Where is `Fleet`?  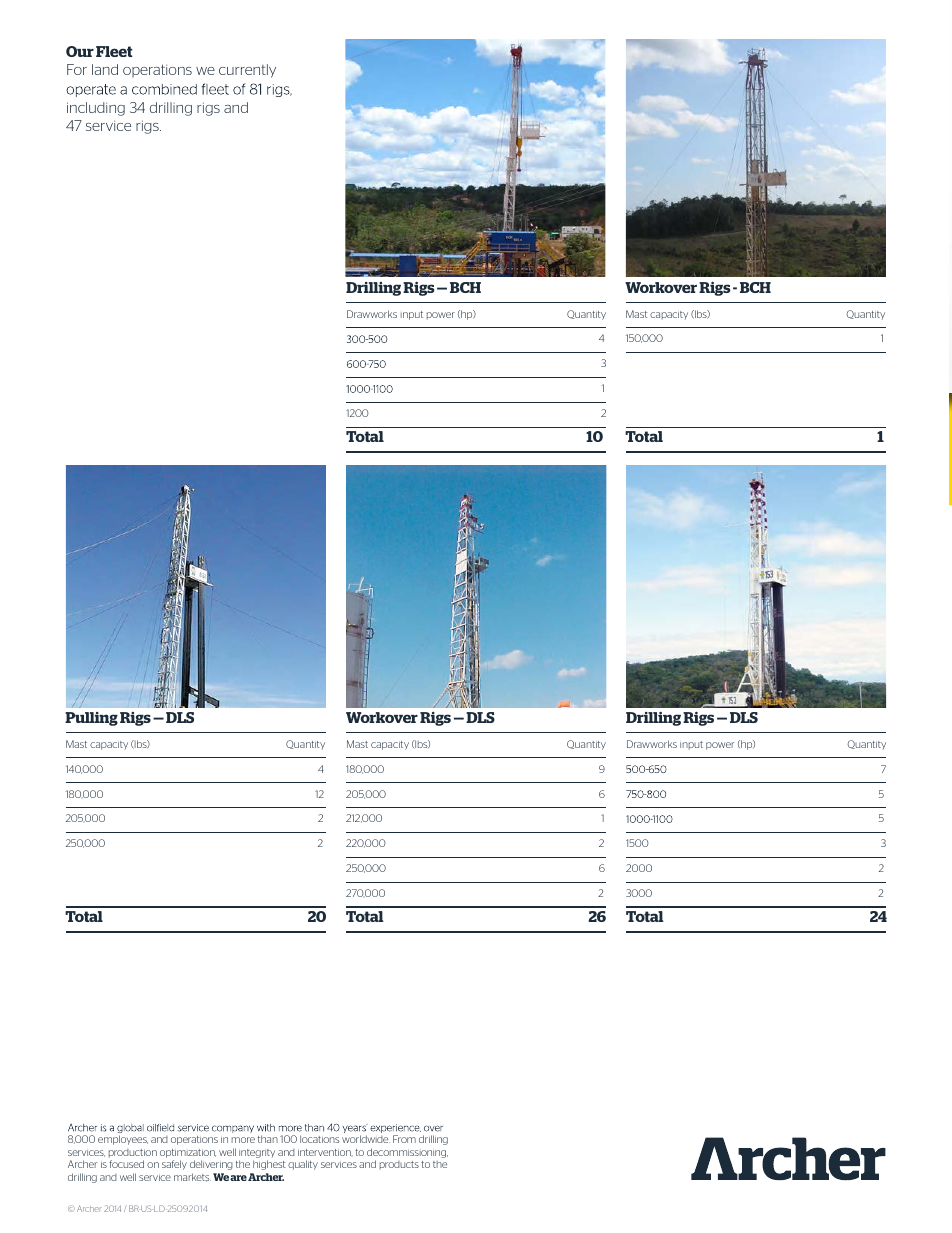 Fleet is located at coordinates (114, 51).
